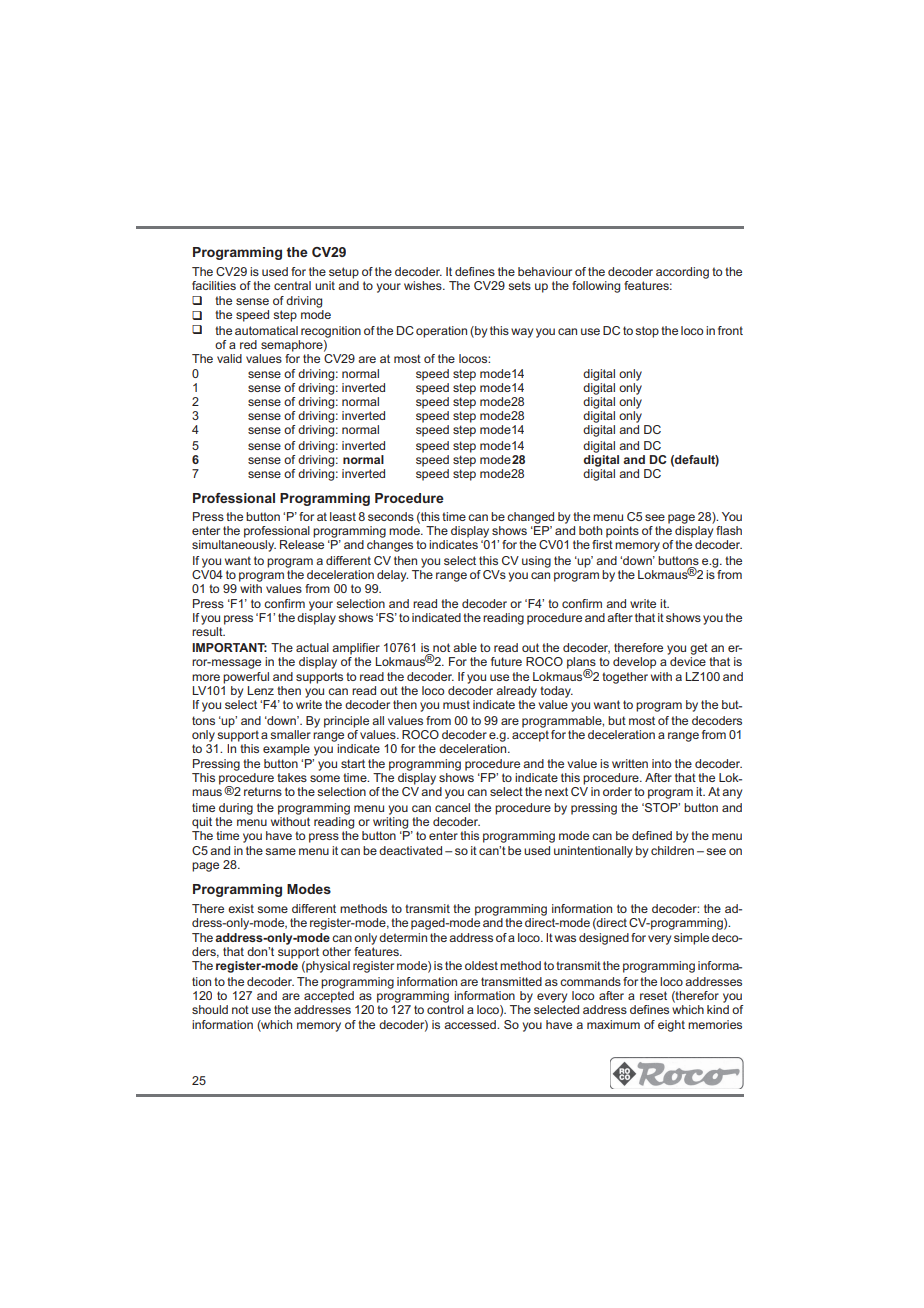 Image resolution: width=924 pixels, height=1308 pixels. What do you see at coordinates (682, 273) in the screenshot?
I see `according` at bounding box center [682, 273].
